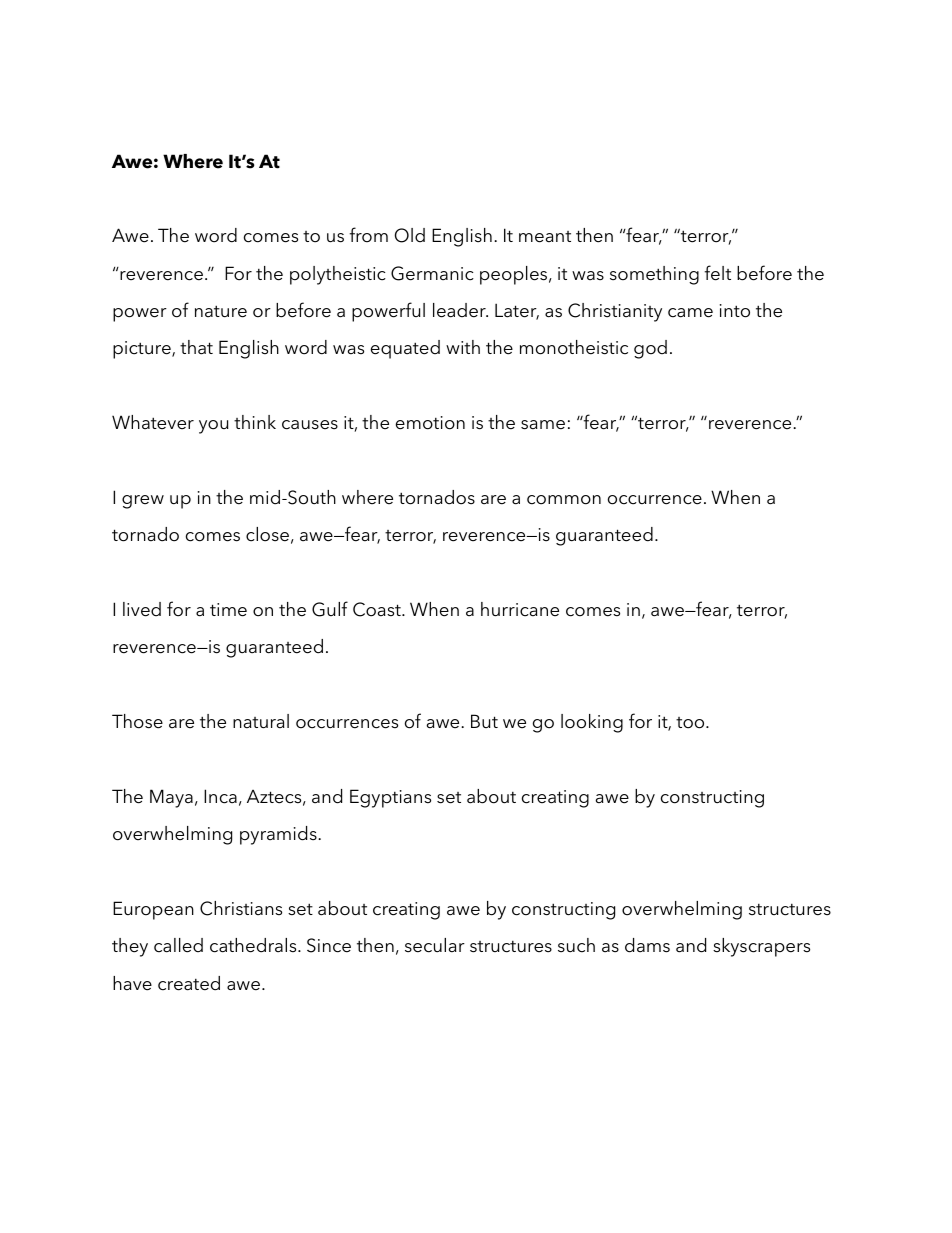  Describe the element at coordinates (717, 273) in the screenshot. I see `felt` at that location.
